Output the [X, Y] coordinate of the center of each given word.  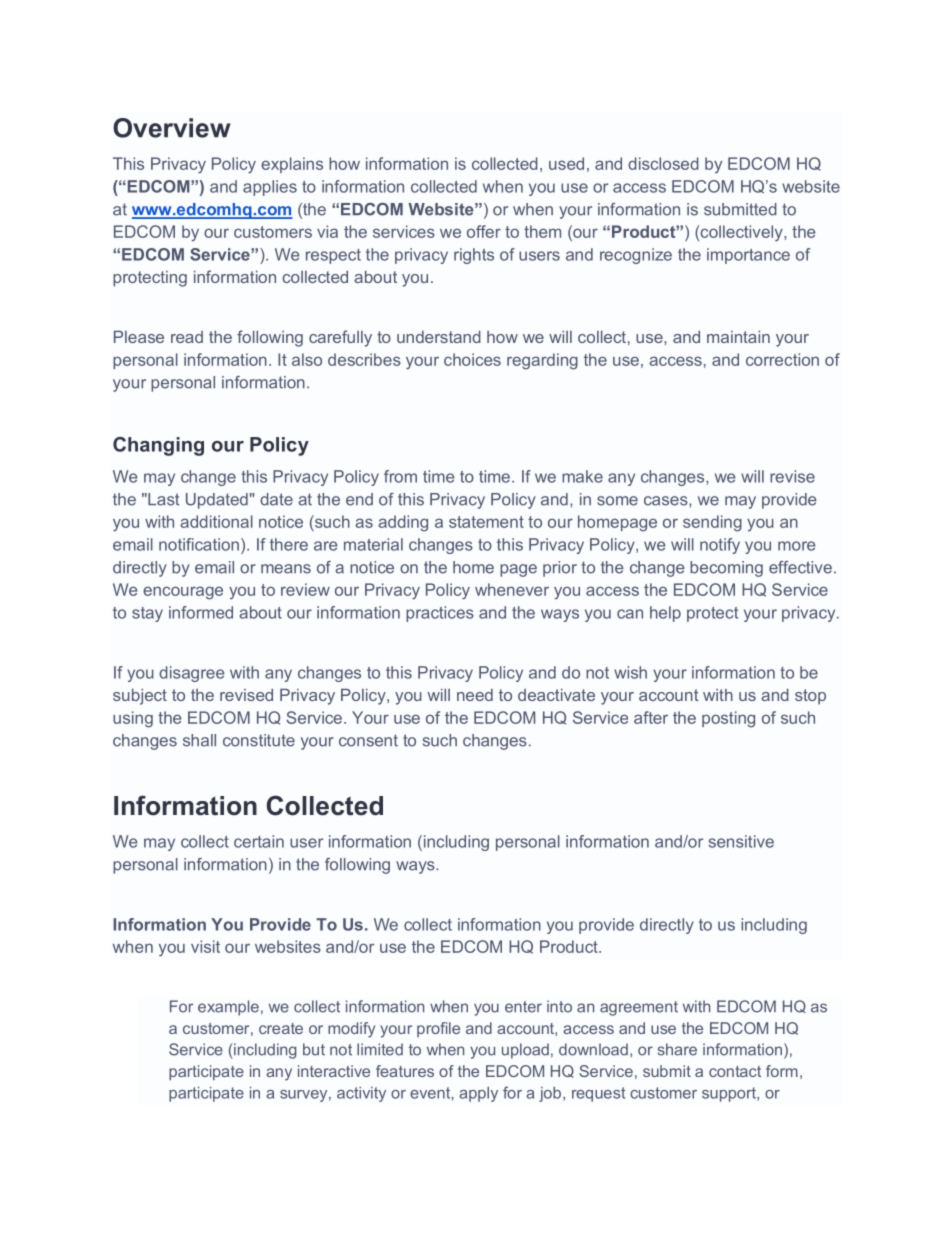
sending [712, 523]
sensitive [741, 841]
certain [259, 841]
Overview [172, 128]
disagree [192, 674]
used [566, 163]
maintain [738, 336]
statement [486, 522]
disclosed [663, 163]
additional [216, 521]
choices [472, 359]
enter [523, 1007]
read [187, 337]
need [475, 695]
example [228, 1008]
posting [728, 719]
